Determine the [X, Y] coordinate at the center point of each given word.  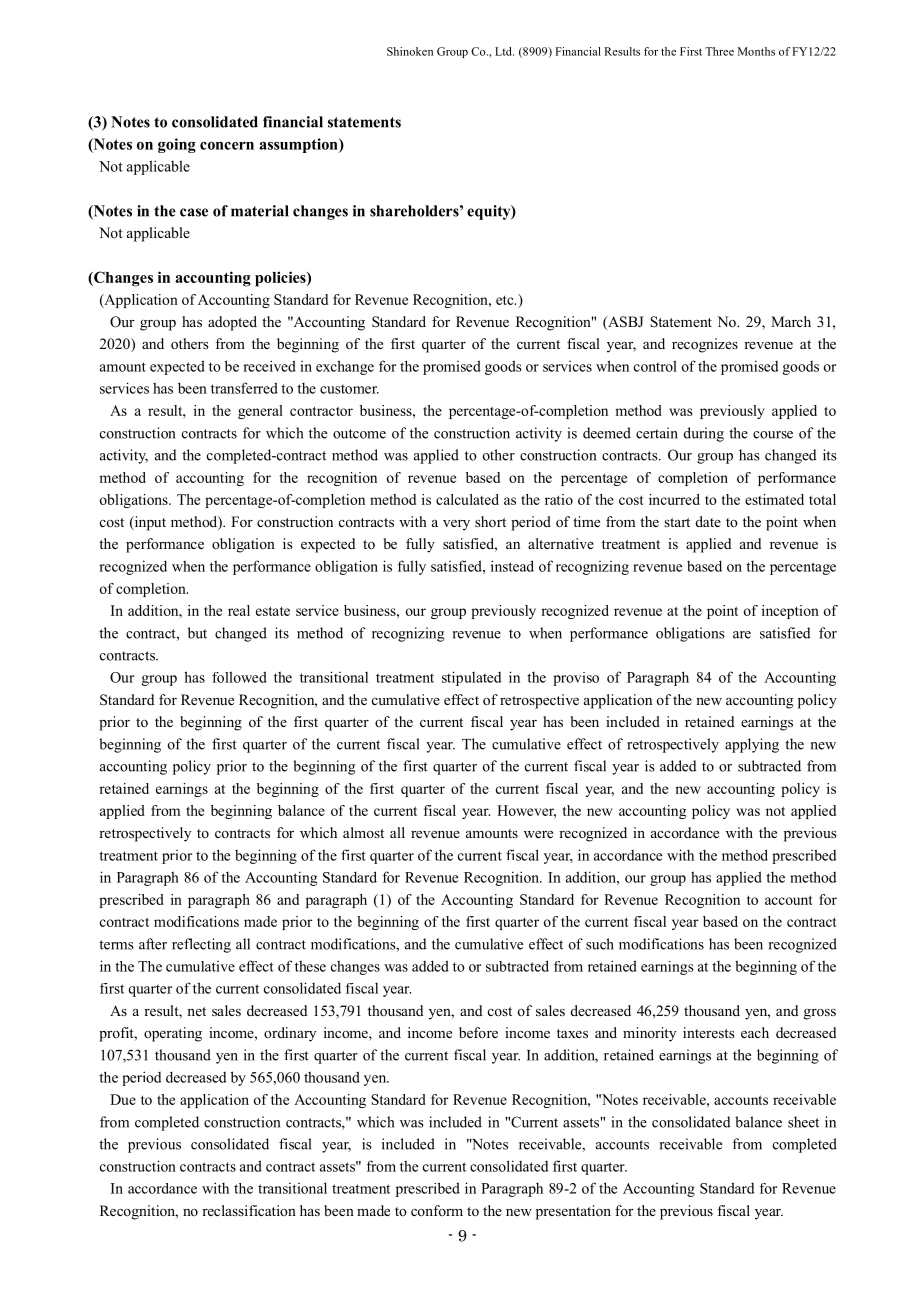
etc [506, 300]
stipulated [471, 678]
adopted [232, 323]
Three [719, 51]
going [177, 145]
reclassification [249, 1210]
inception [790, 612]
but [197, 633]
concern [227, 146]
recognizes [705, 345]
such [600, 944]
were [538, 834]
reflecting [201, 945]
